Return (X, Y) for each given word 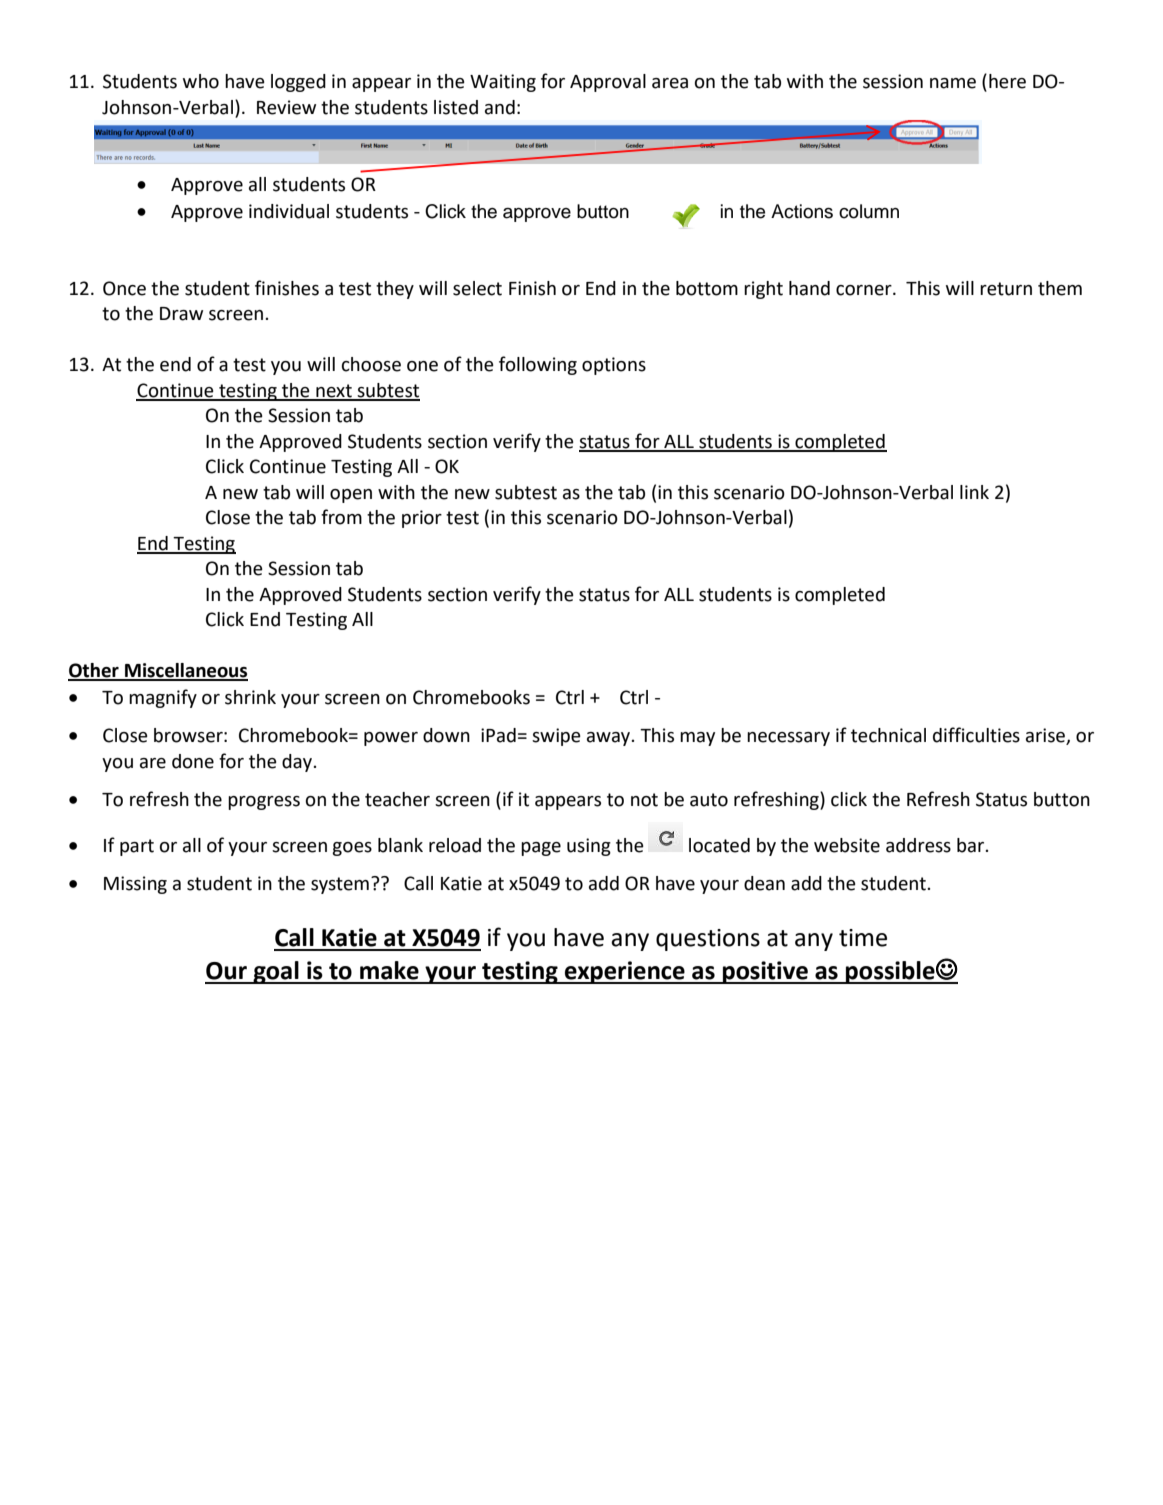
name (953, 83)
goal (276, 972)
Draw (181, 314)
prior (422, 519)
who (201, 81)
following (538, 365)
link (974, 492)
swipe (556, 737)
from (341, 517)
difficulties (976, 735)
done (193, 761)
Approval (608, 83)
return (1006, 289)
